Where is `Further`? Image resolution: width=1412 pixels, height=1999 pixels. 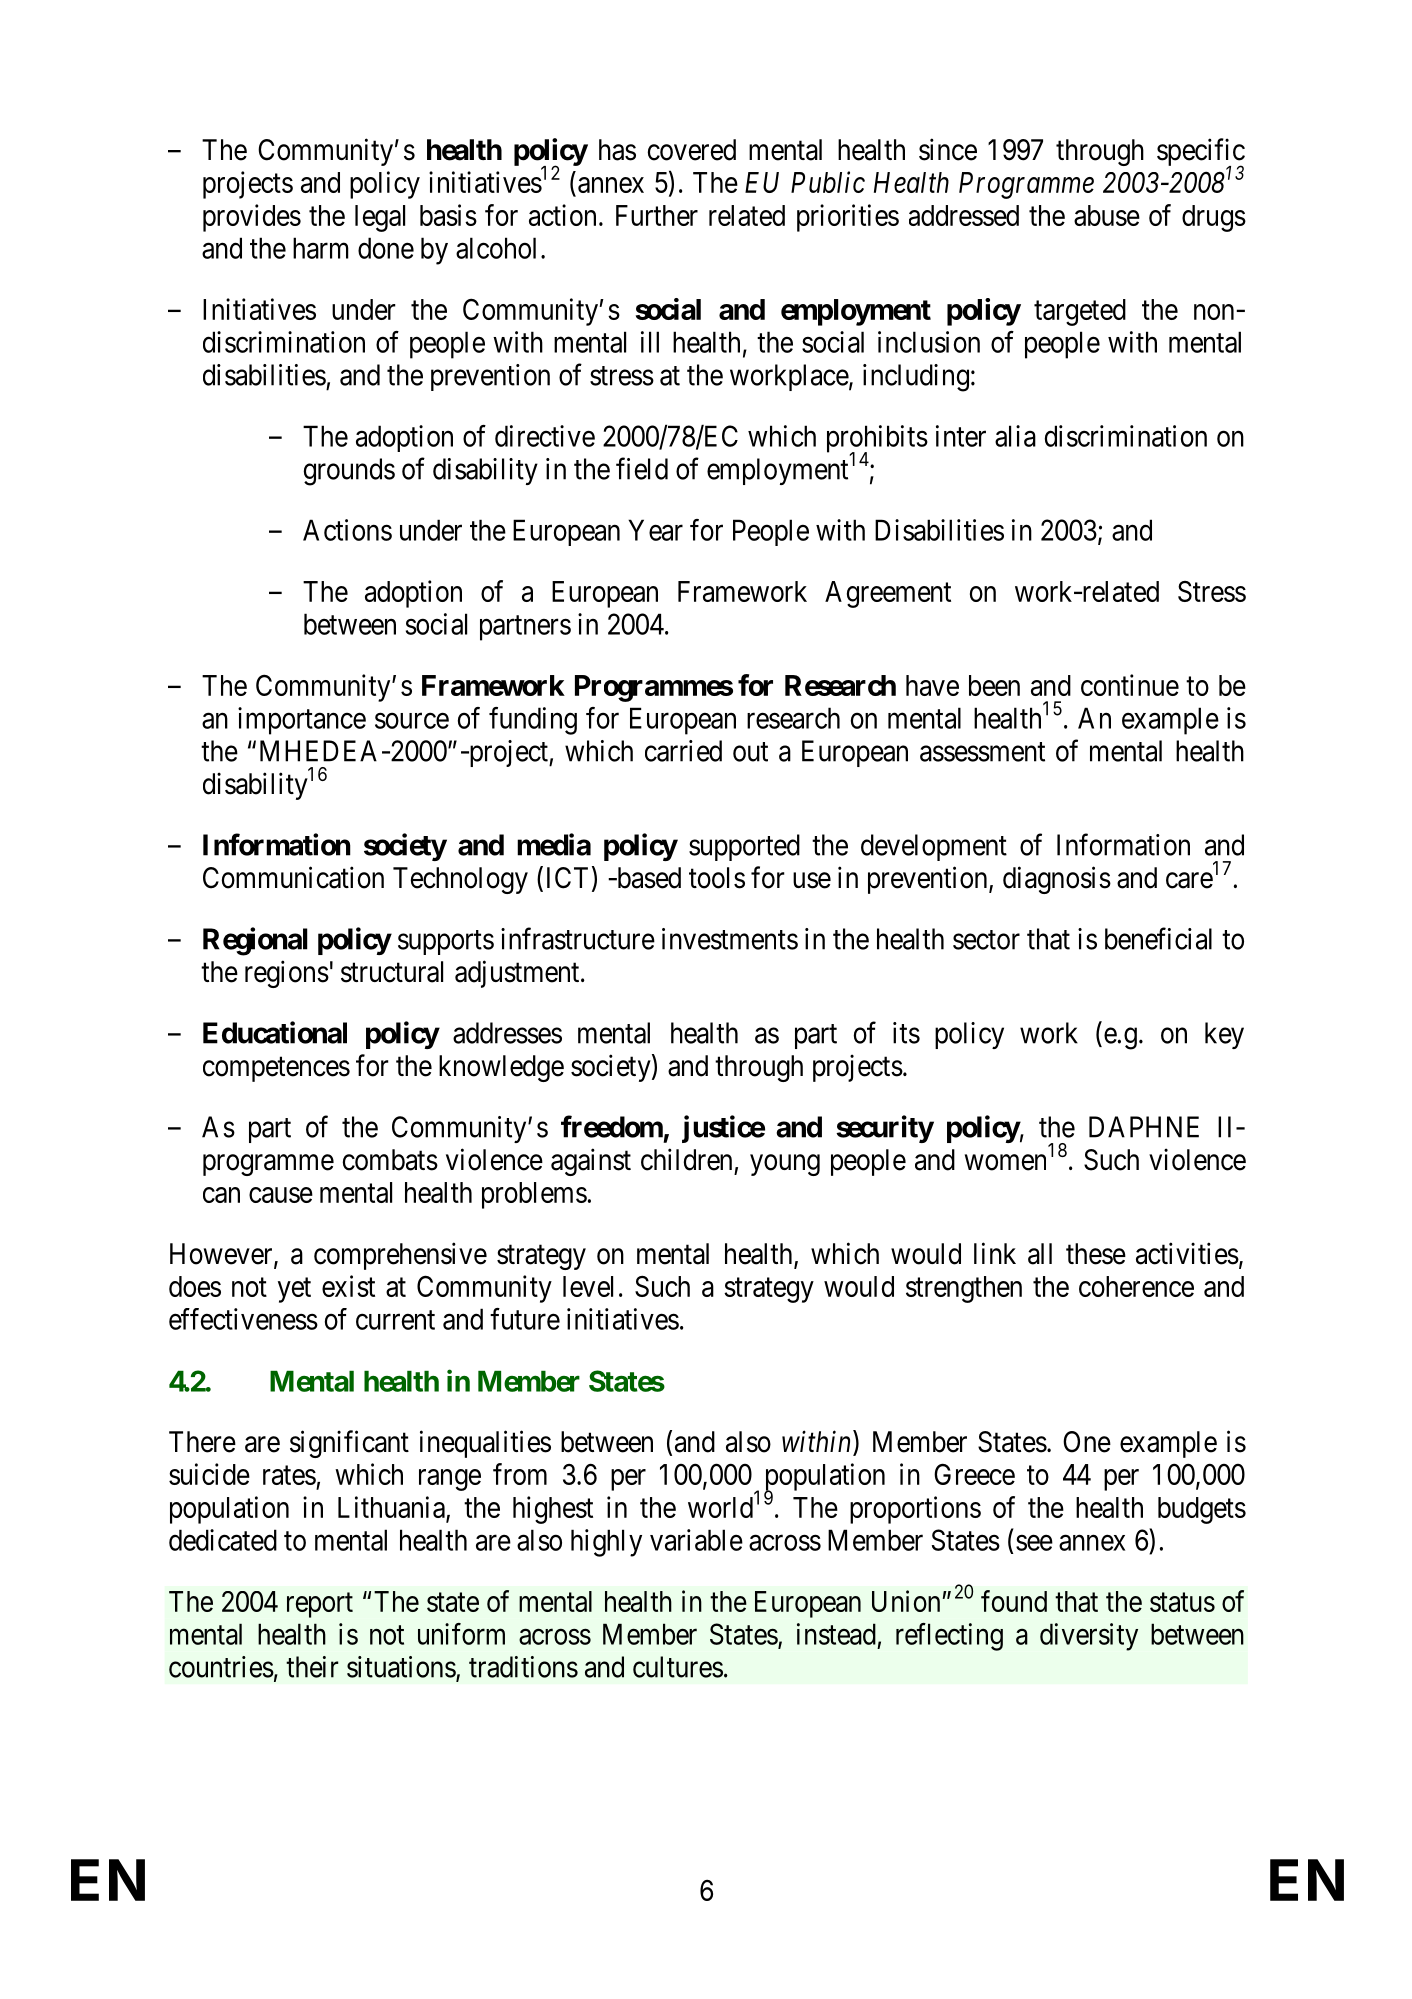
Further is located at coordinates (657, 215).
